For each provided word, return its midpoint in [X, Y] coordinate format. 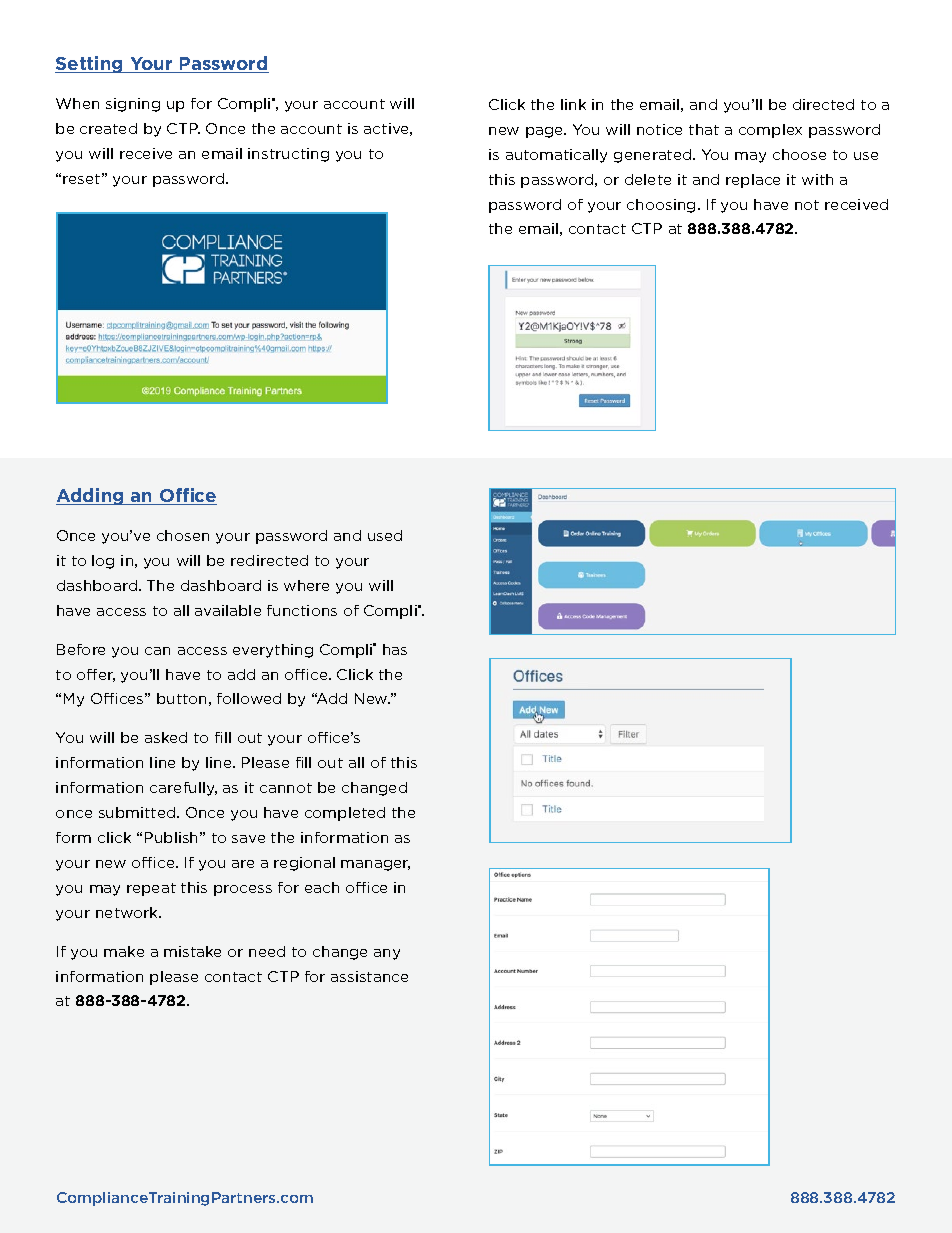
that [704, 129]
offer [96, 675]
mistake [192, 951]
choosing [661, 206]
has [395, 649]
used [385, 535]
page [546, 132]
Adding [91, 496]
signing [133, 105]
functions [302, 610]
